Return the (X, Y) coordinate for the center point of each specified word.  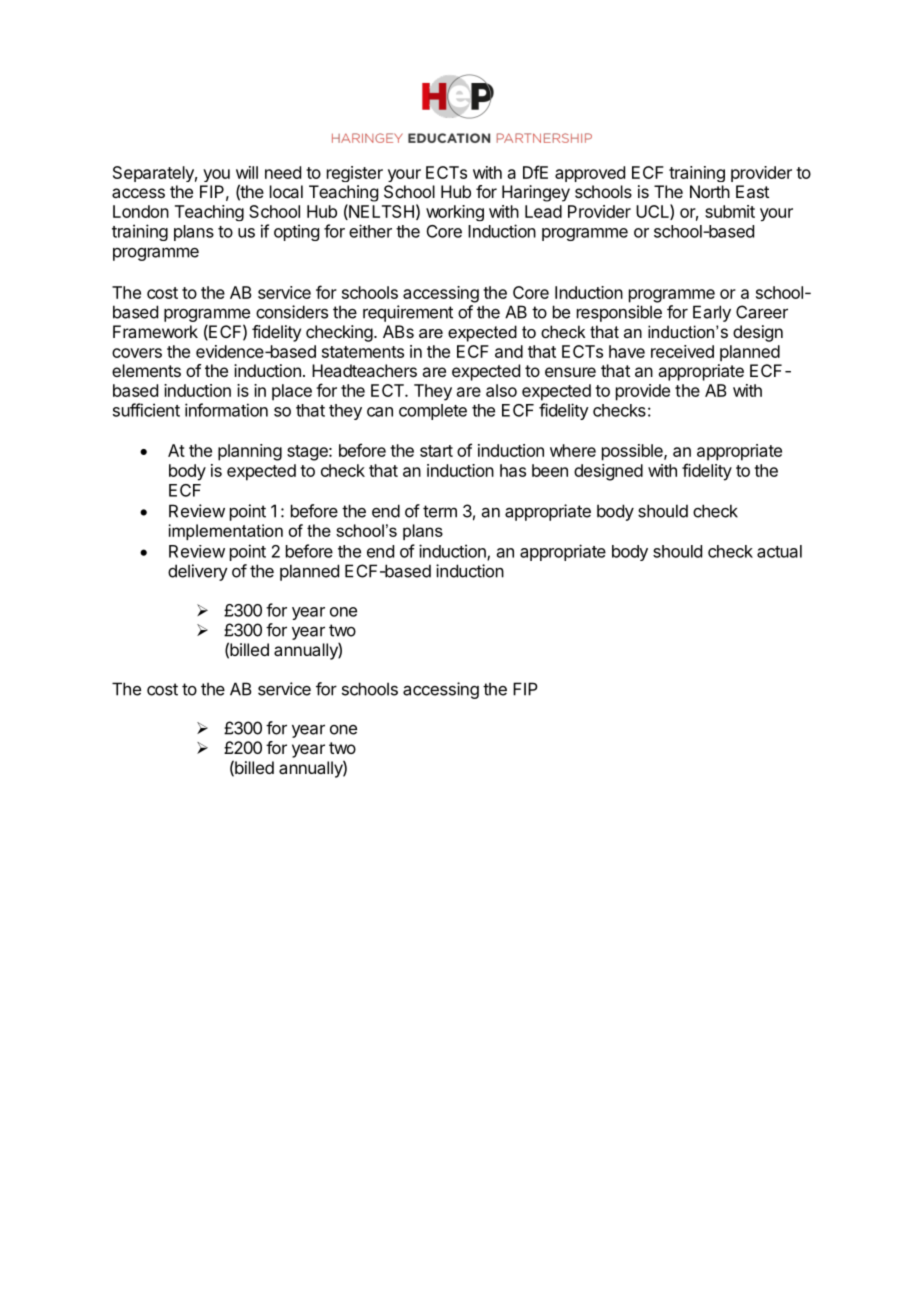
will (247, 172)
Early (712, 313)
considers (292, 312)
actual (779, 551)
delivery (198, 572)
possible (633, 452)
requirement (408, 313)
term (440, 511)
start (436, 451)
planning (250, 452)
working (455, 213)
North (710, 191)
